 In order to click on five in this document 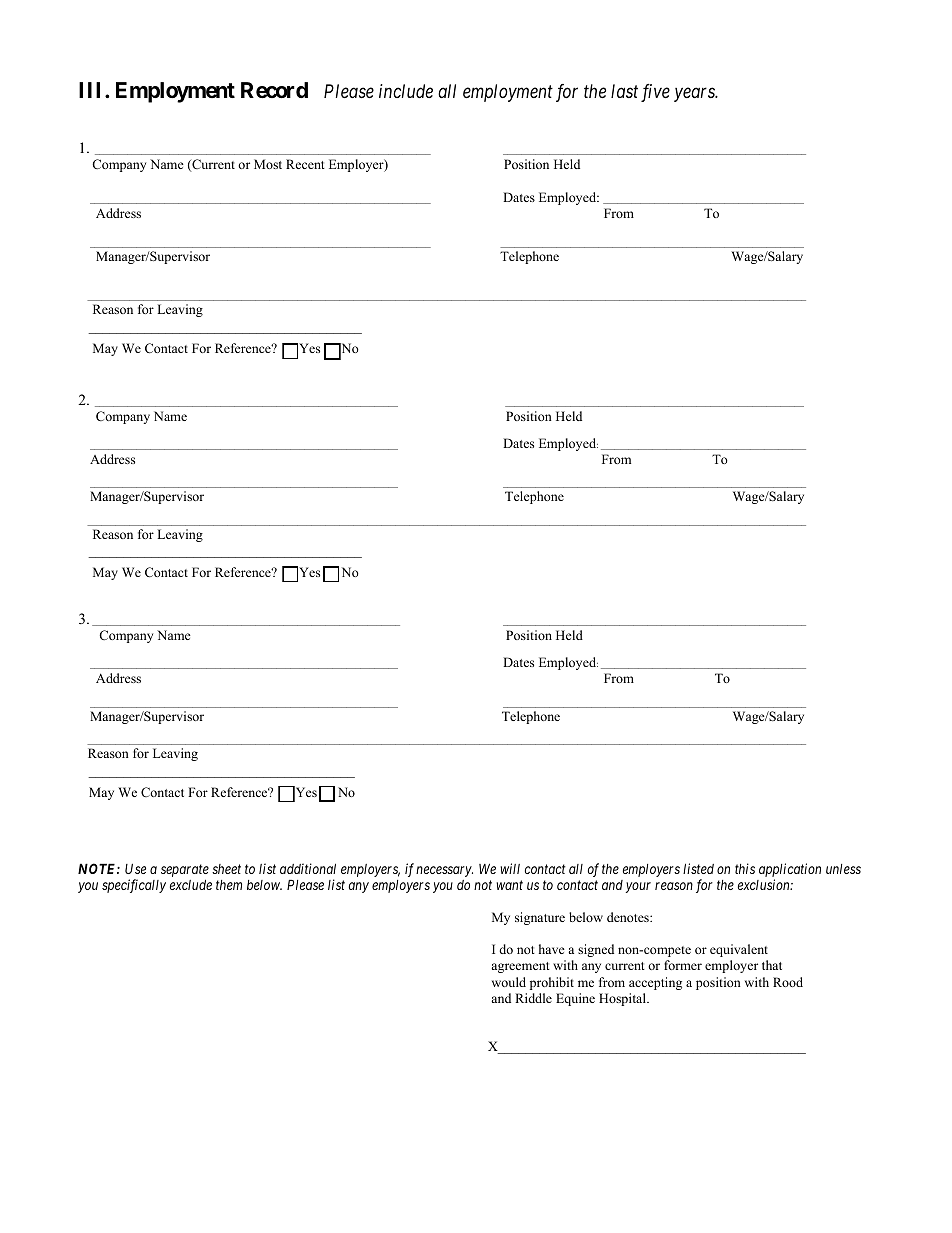, I will do `click(655, 93)`.
